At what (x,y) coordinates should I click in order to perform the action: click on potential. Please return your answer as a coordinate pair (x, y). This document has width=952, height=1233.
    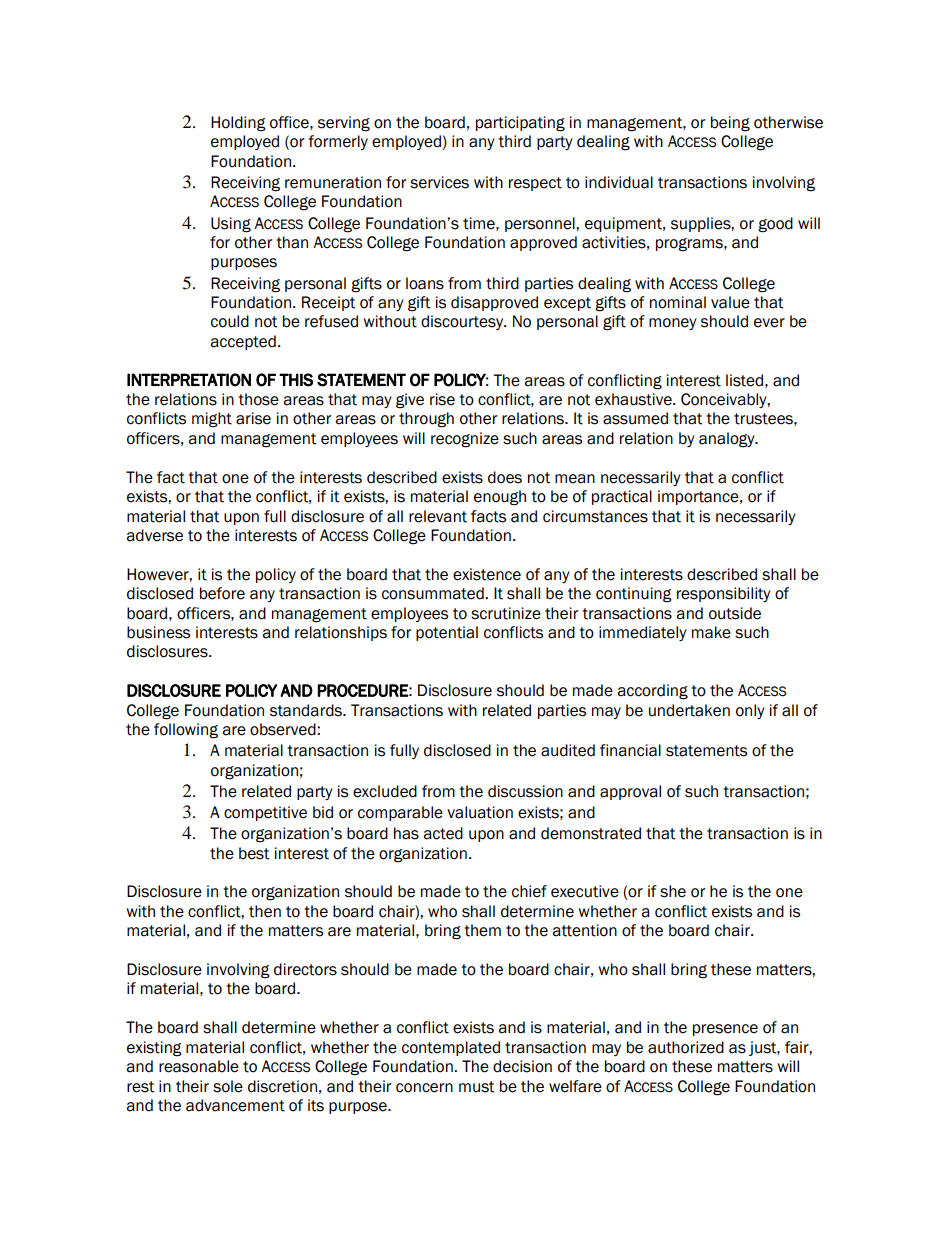
    Looking at the image, I should click on (447, 633).
